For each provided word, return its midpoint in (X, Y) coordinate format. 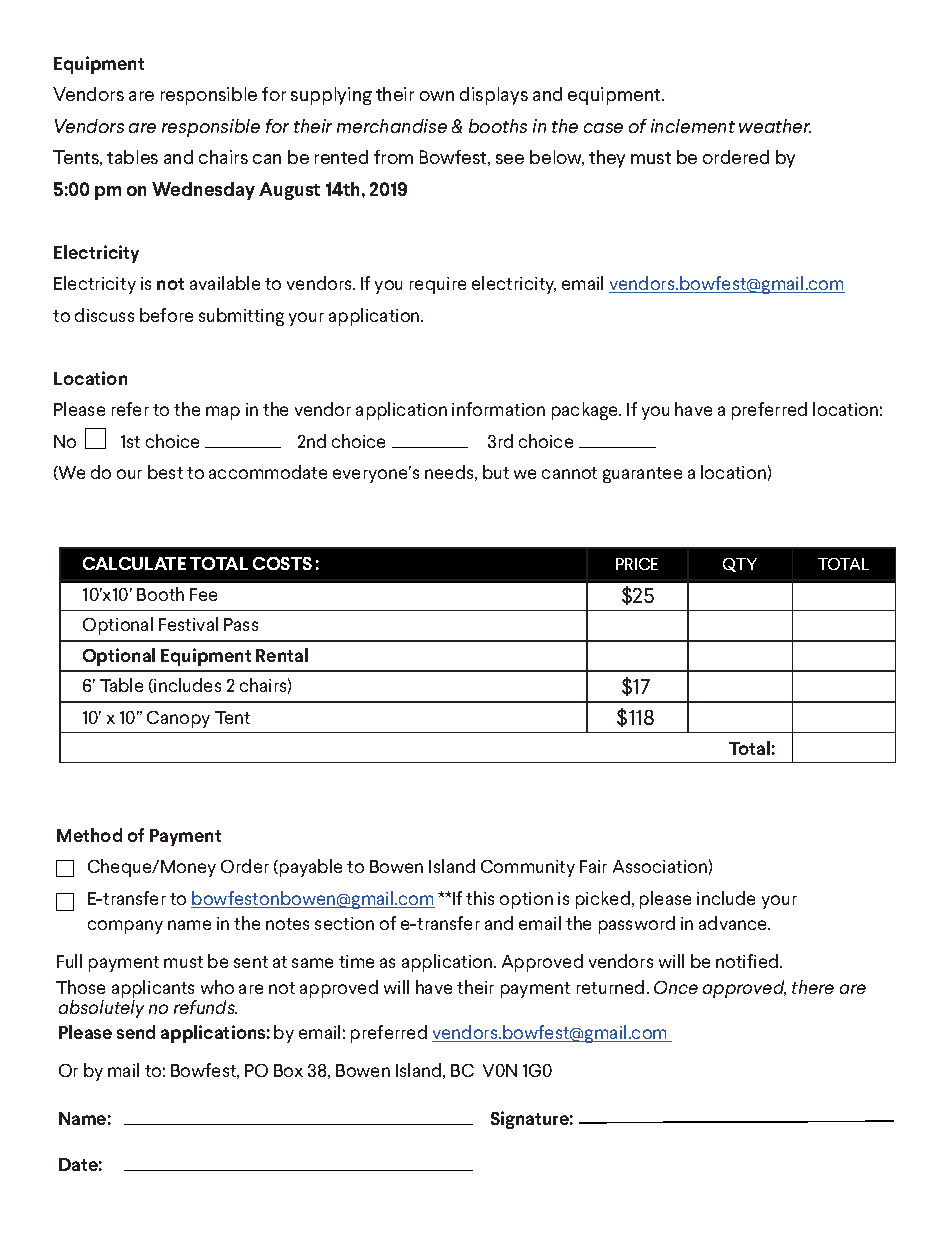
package (586, 411)
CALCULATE (134, 563)
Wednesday (203, 191)
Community (528, 868)
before (166, 315)
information (498, 409)
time (356, 961)
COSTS (282, 563)
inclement (693, 126)
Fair (593, 866)
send (136, 1032)
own (437, 96)
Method (89, 835)
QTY (740, 565)
